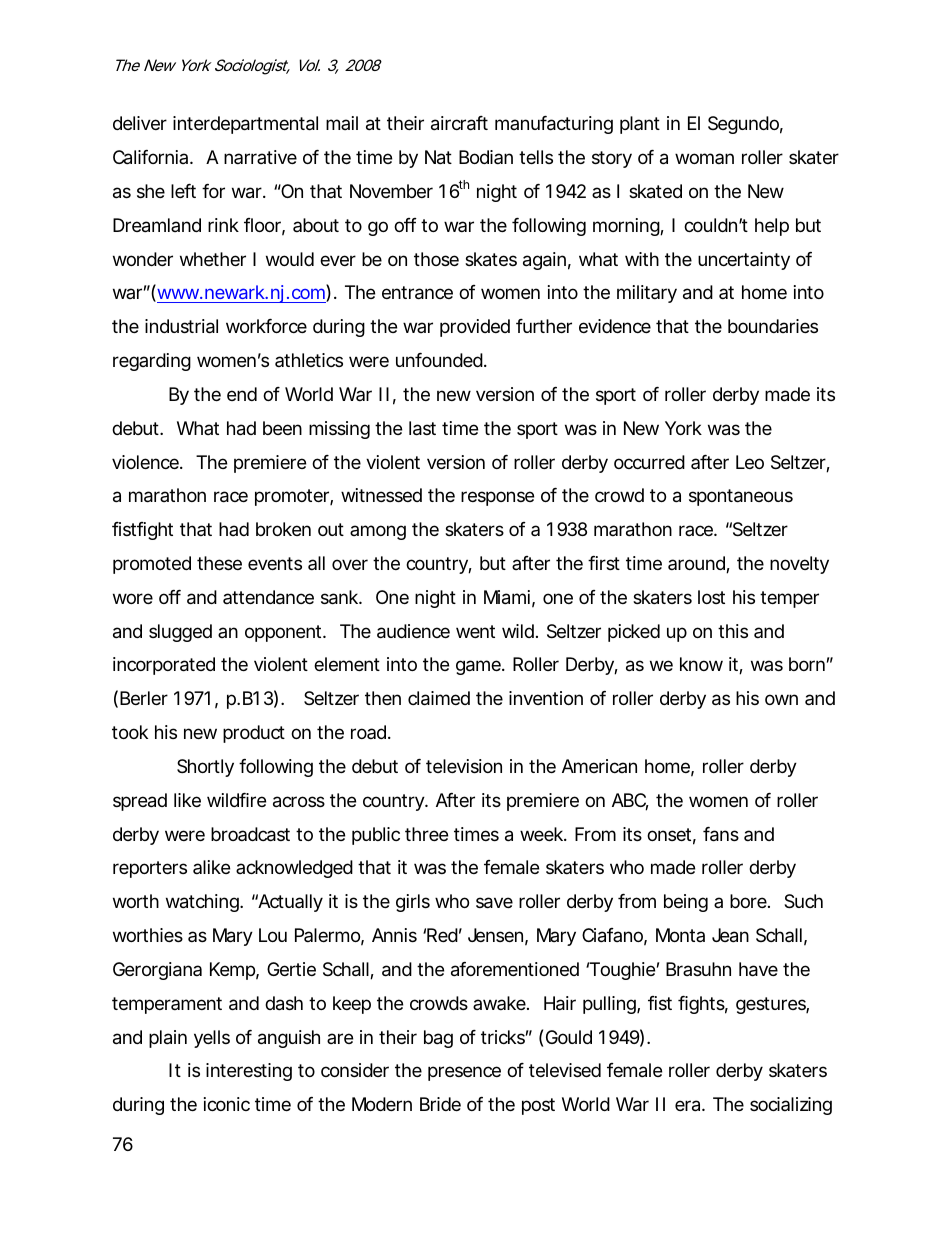  Describe the element at coordinates (260, 157) in the screenshot. I see `narrative` at that location.
